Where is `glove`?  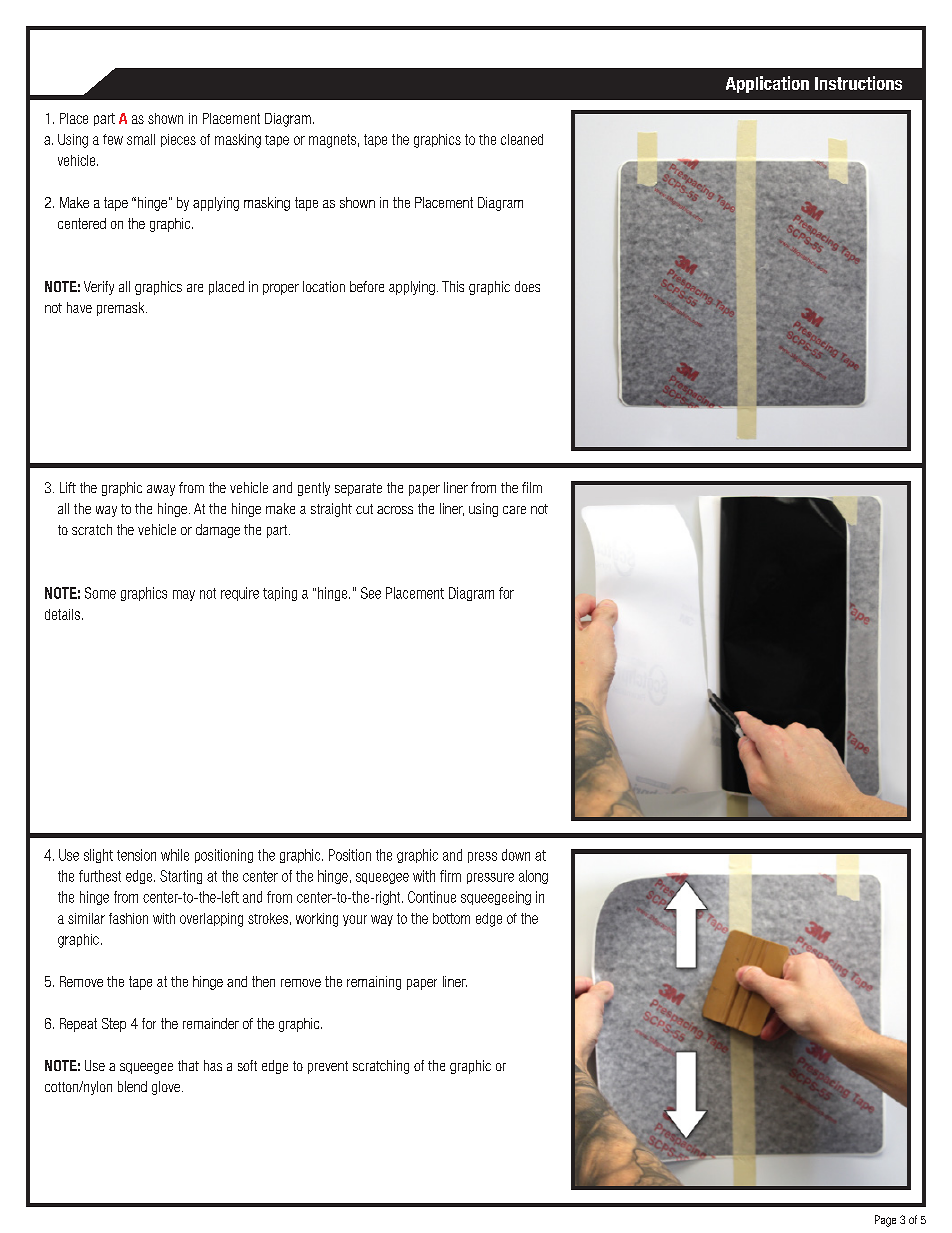
glove is located at coordinates (166, 1088).
